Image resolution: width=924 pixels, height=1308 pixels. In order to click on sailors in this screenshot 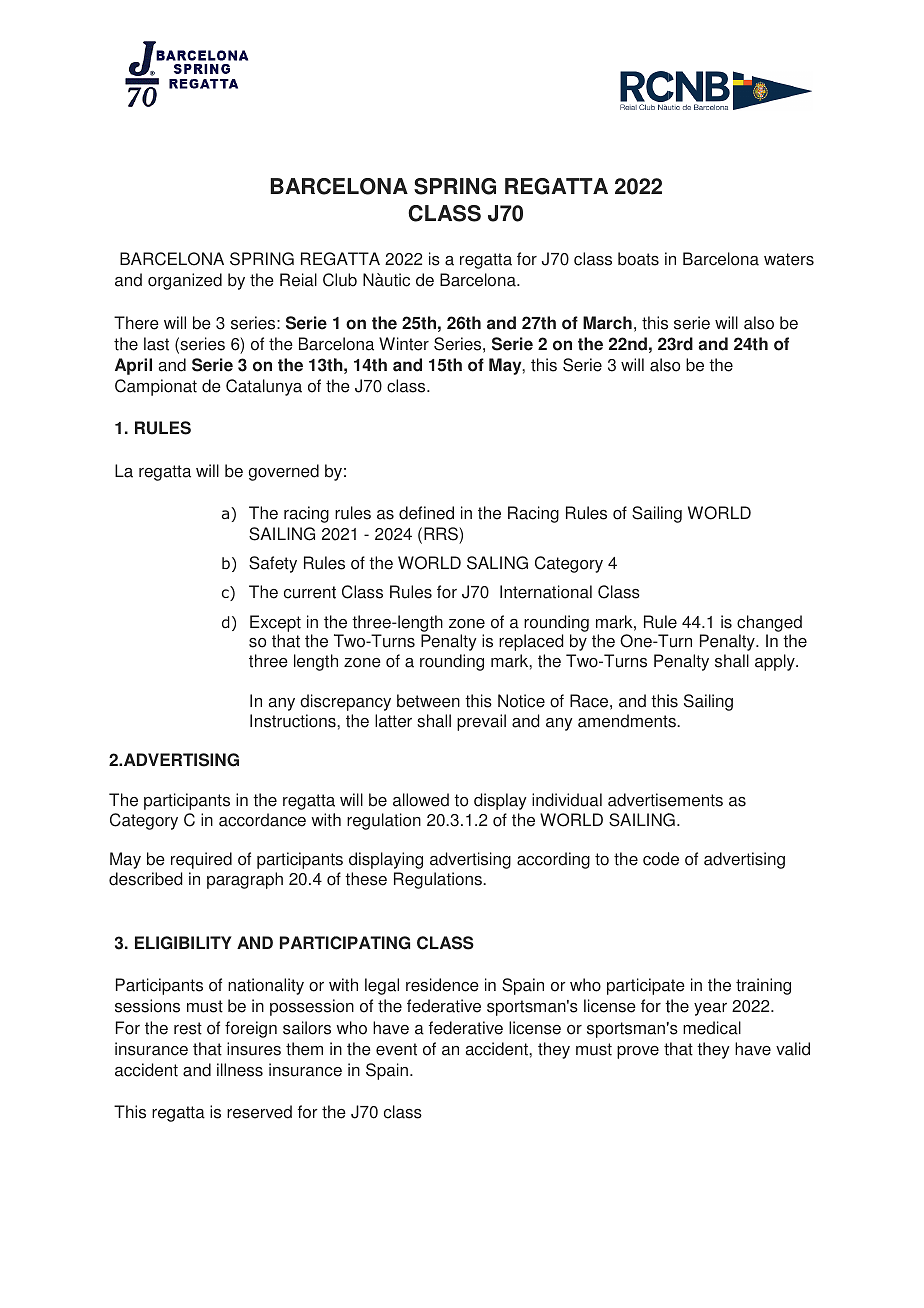, I will do `click(307, 1028)`.
